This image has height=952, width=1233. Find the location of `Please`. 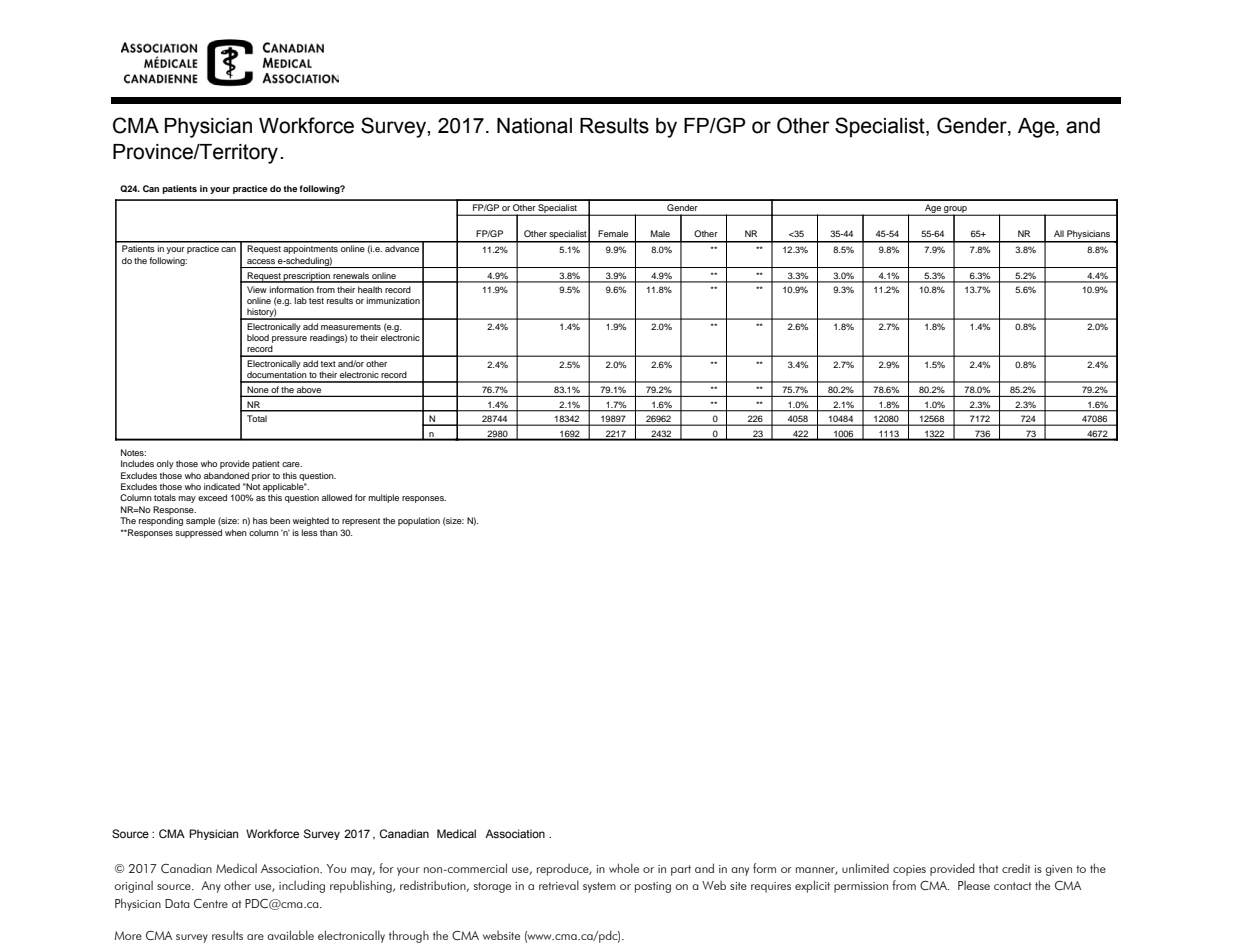

Please is located at coordinates (974, 885).
